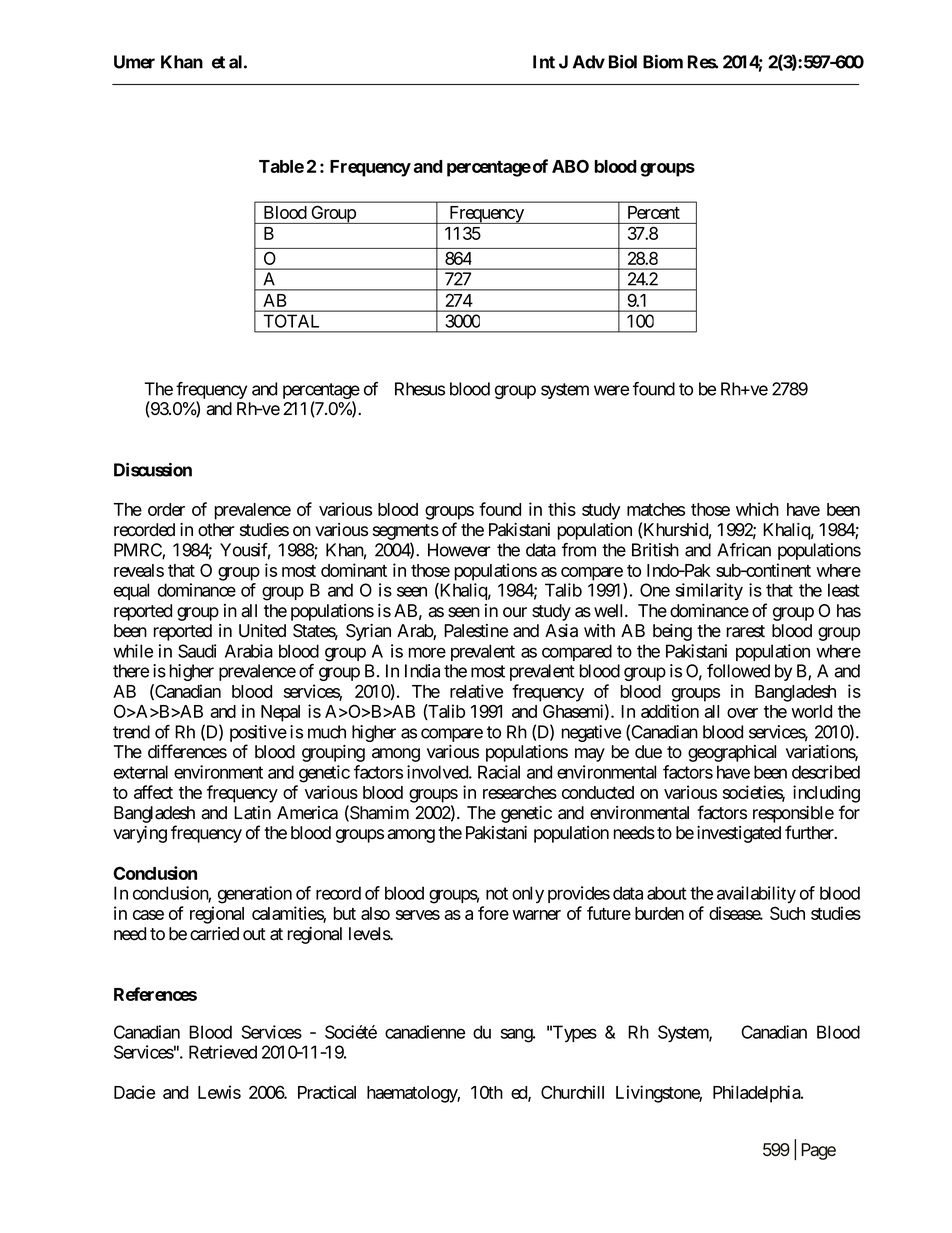  Describe the element at coordinates (223, 1052) in the screenshot. I see `Retrieved` at that location.
